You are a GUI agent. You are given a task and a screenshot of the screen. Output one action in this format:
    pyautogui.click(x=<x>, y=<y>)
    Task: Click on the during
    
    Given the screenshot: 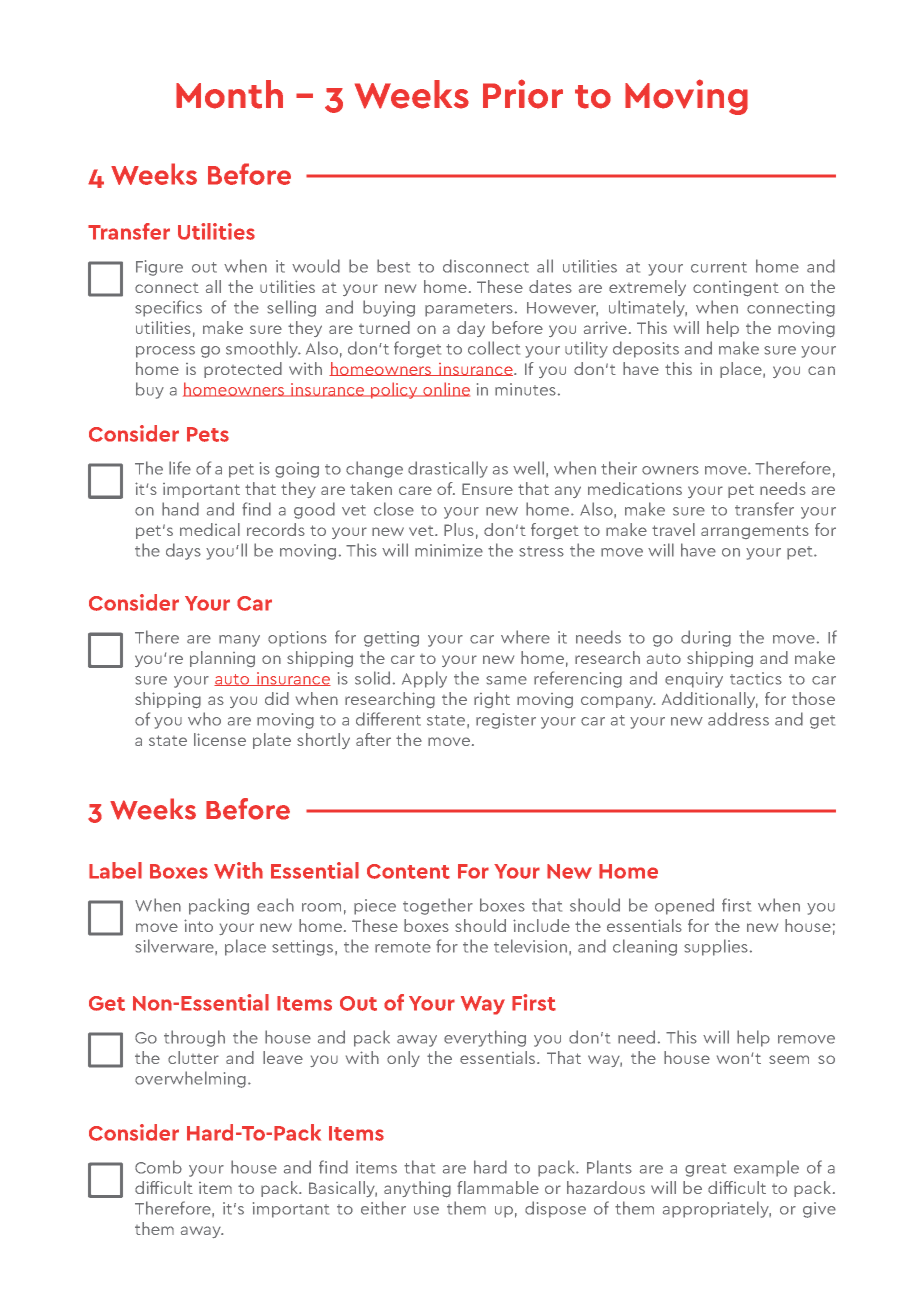 What is the action you would take?
    pyautogui.click(x=706, y=638)
